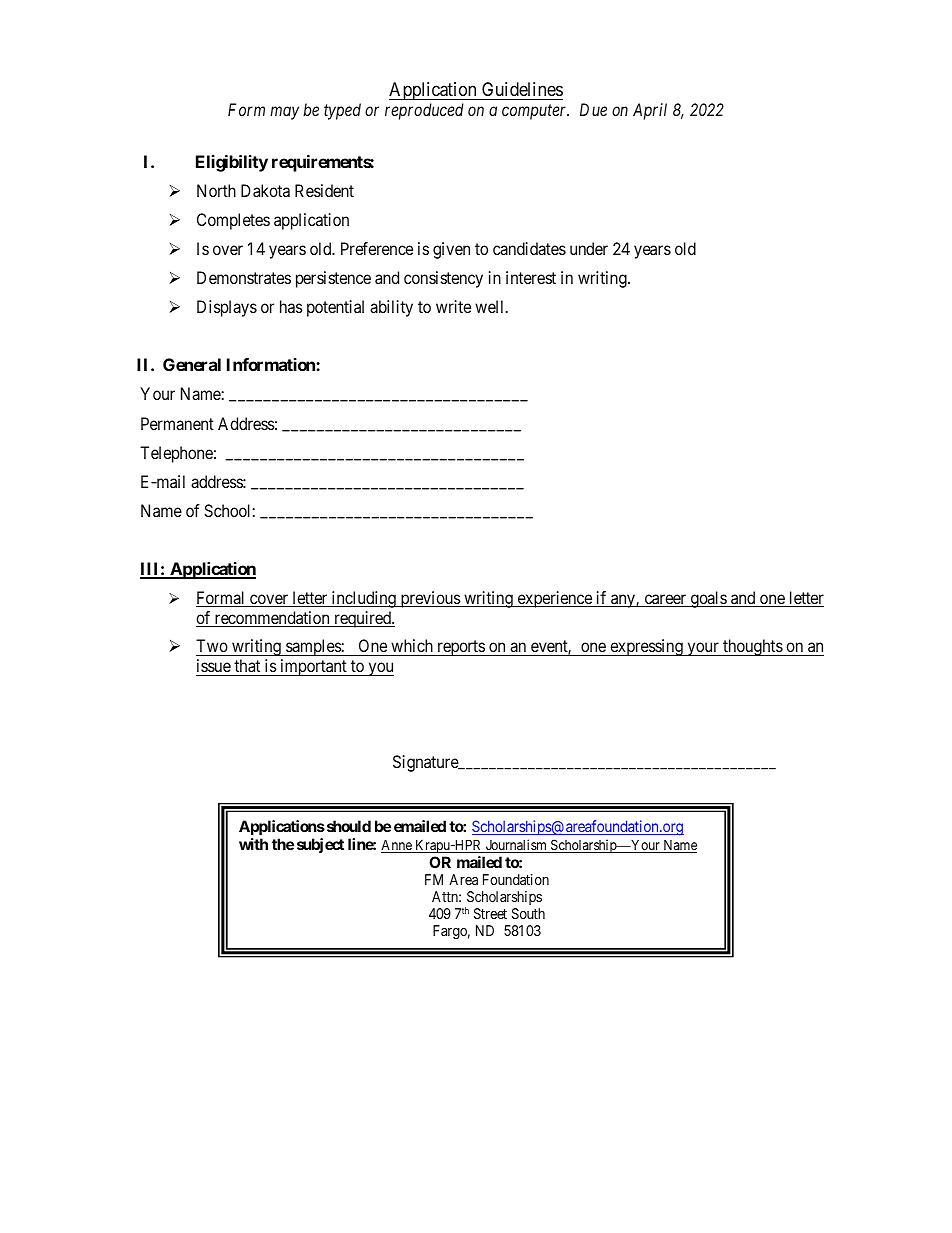  I want to click on under, so click(589, 248).
